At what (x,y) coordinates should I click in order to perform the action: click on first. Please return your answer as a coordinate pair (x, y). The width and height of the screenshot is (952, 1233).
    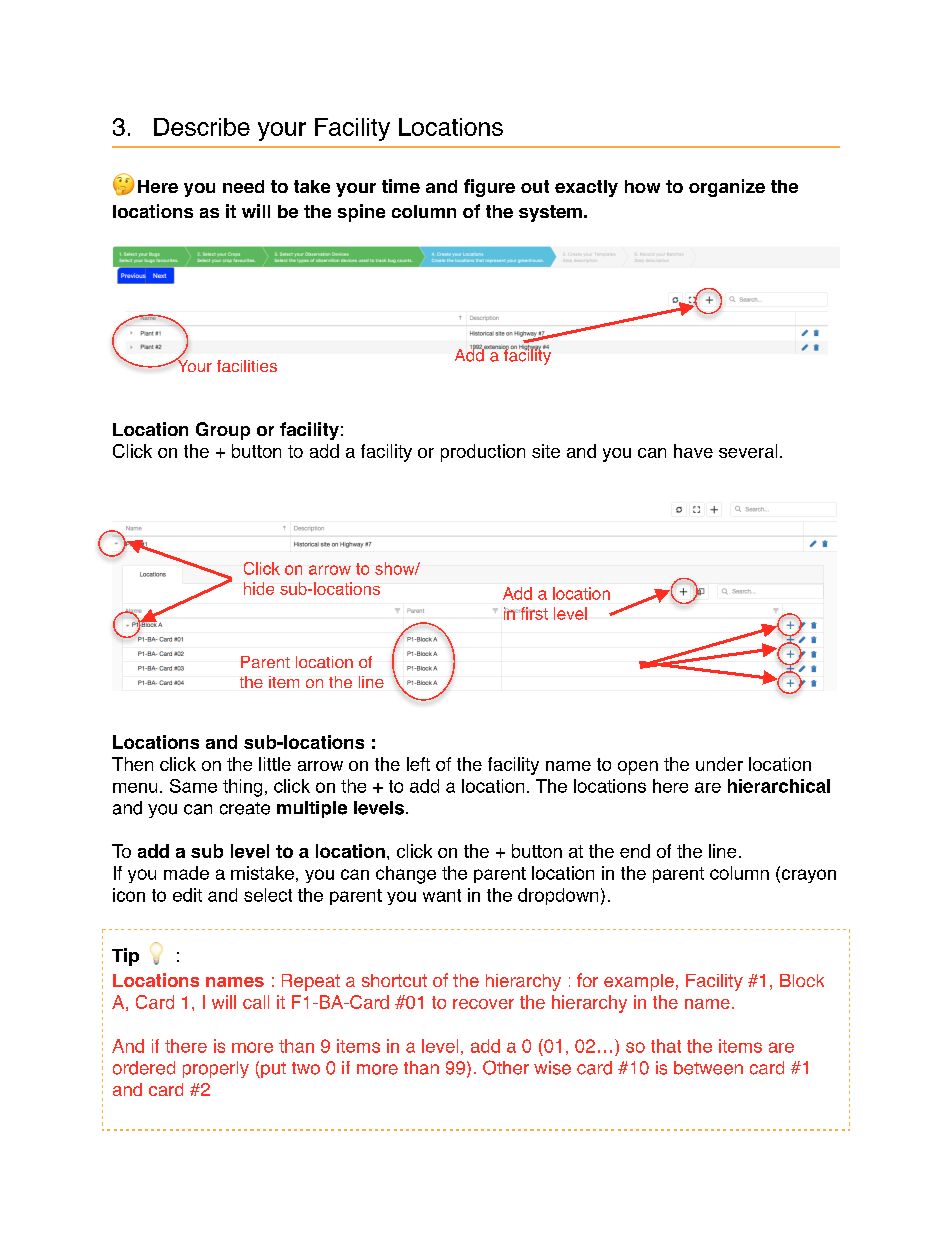
    Looking at the image, I should click on (533, 613).
